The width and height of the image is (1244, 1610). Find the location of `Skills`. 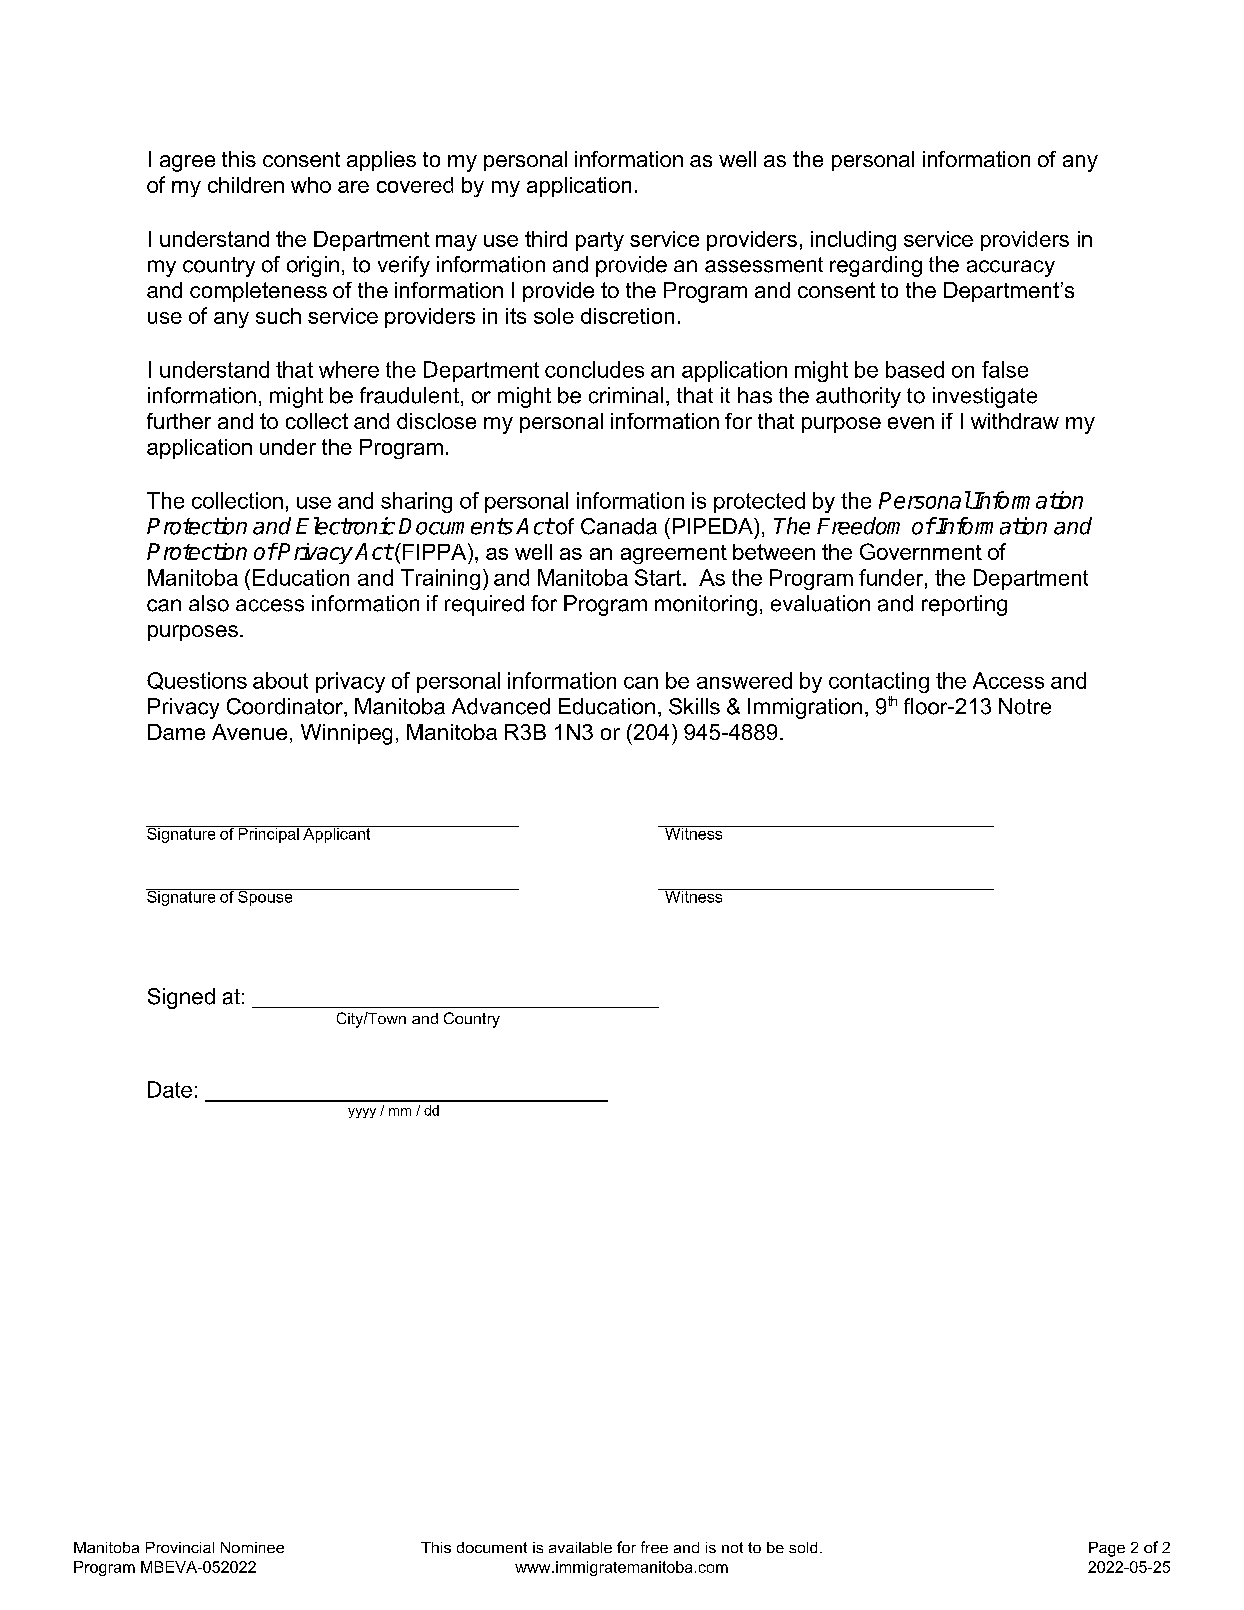

Skills is located at coordinates (694, 706).
